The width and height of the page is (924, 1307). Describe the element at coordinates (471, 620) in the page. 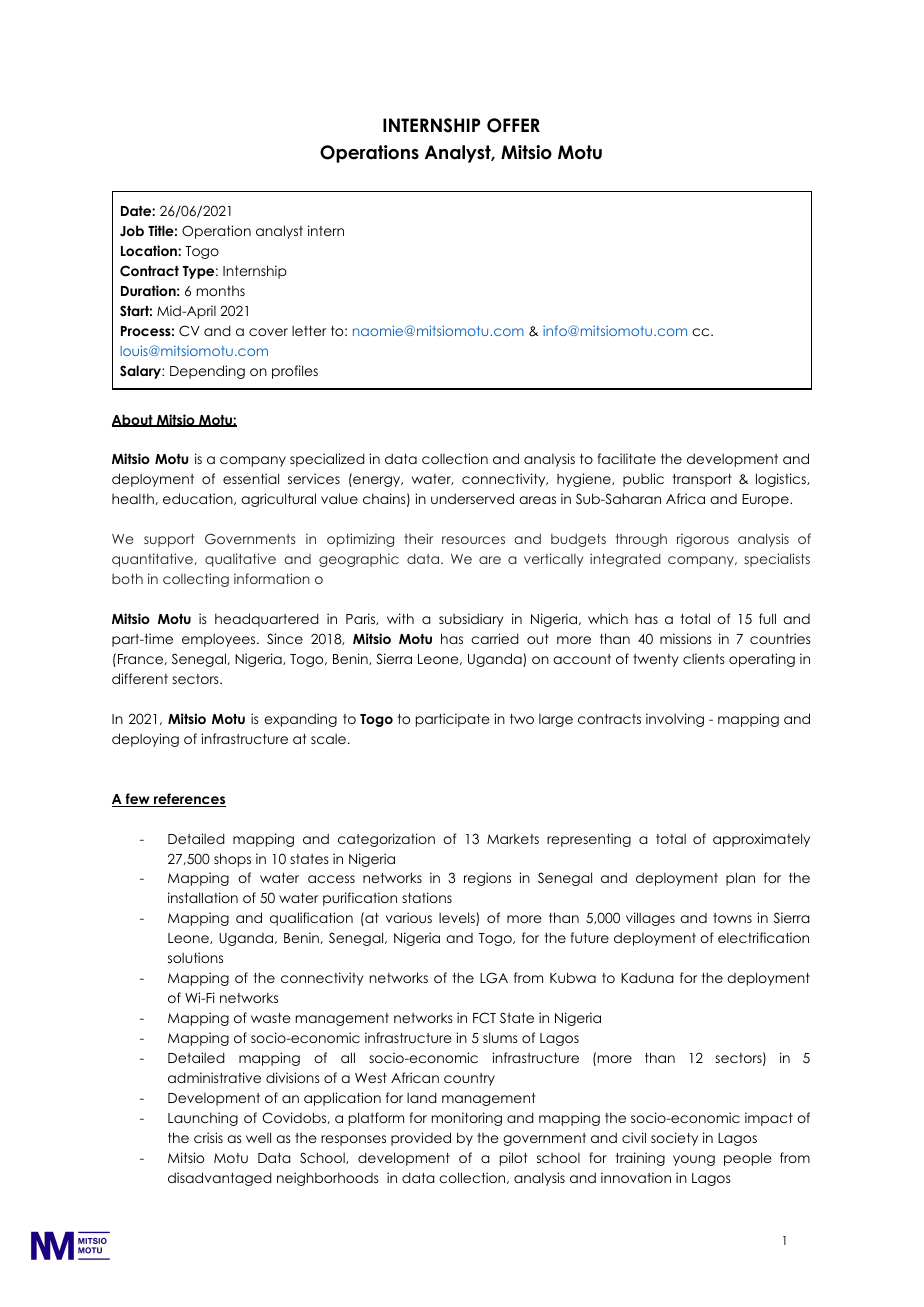

I see `subsidiary` at that location.
